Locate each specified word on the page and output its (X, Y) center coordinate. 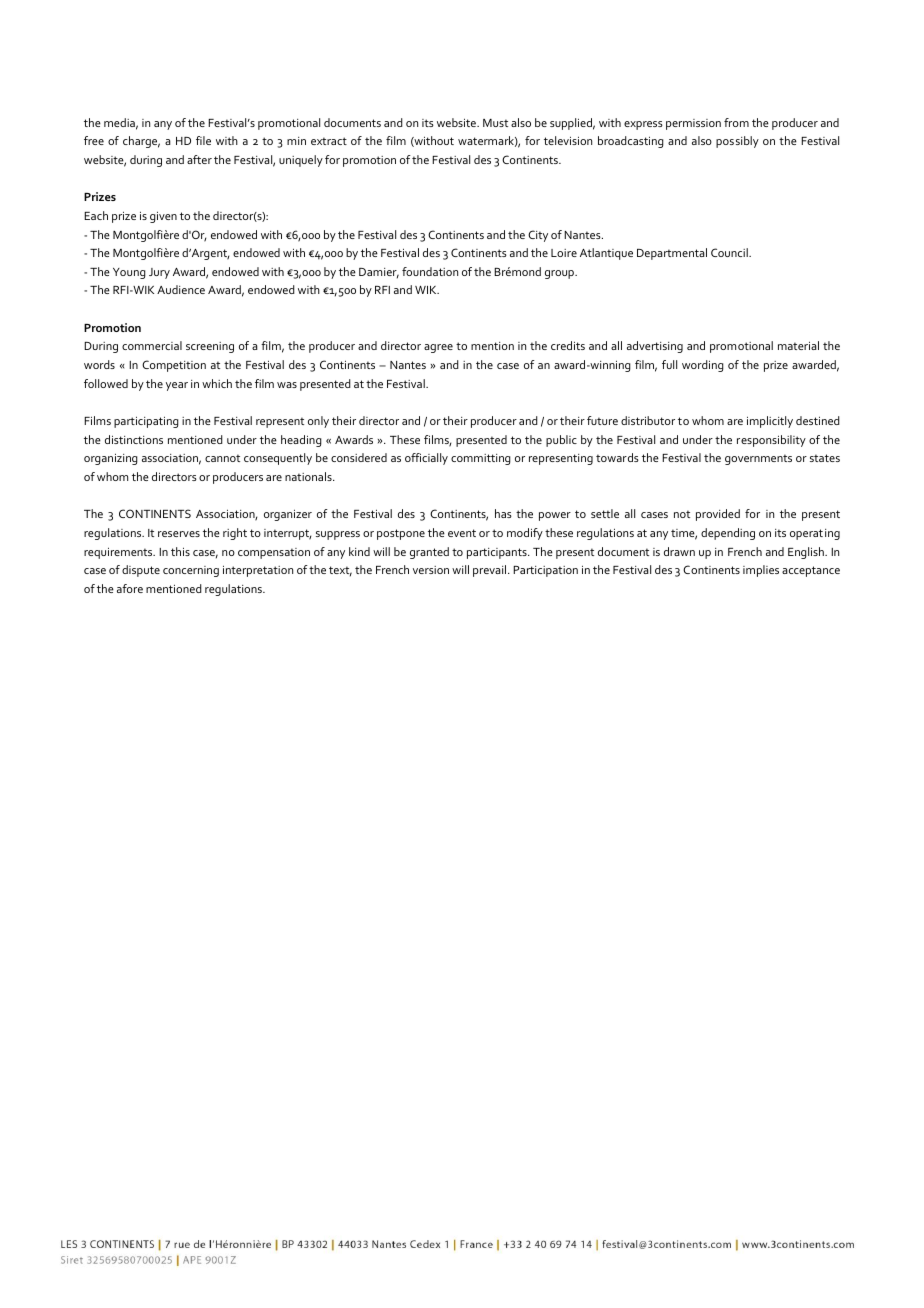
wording (703, 366)
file (203, 140)
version (431, 570)
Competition (174, 366)
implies (761, 571)
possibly (737, 142)
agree (438, 348)
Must (495, 123)
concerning (191, 571)
